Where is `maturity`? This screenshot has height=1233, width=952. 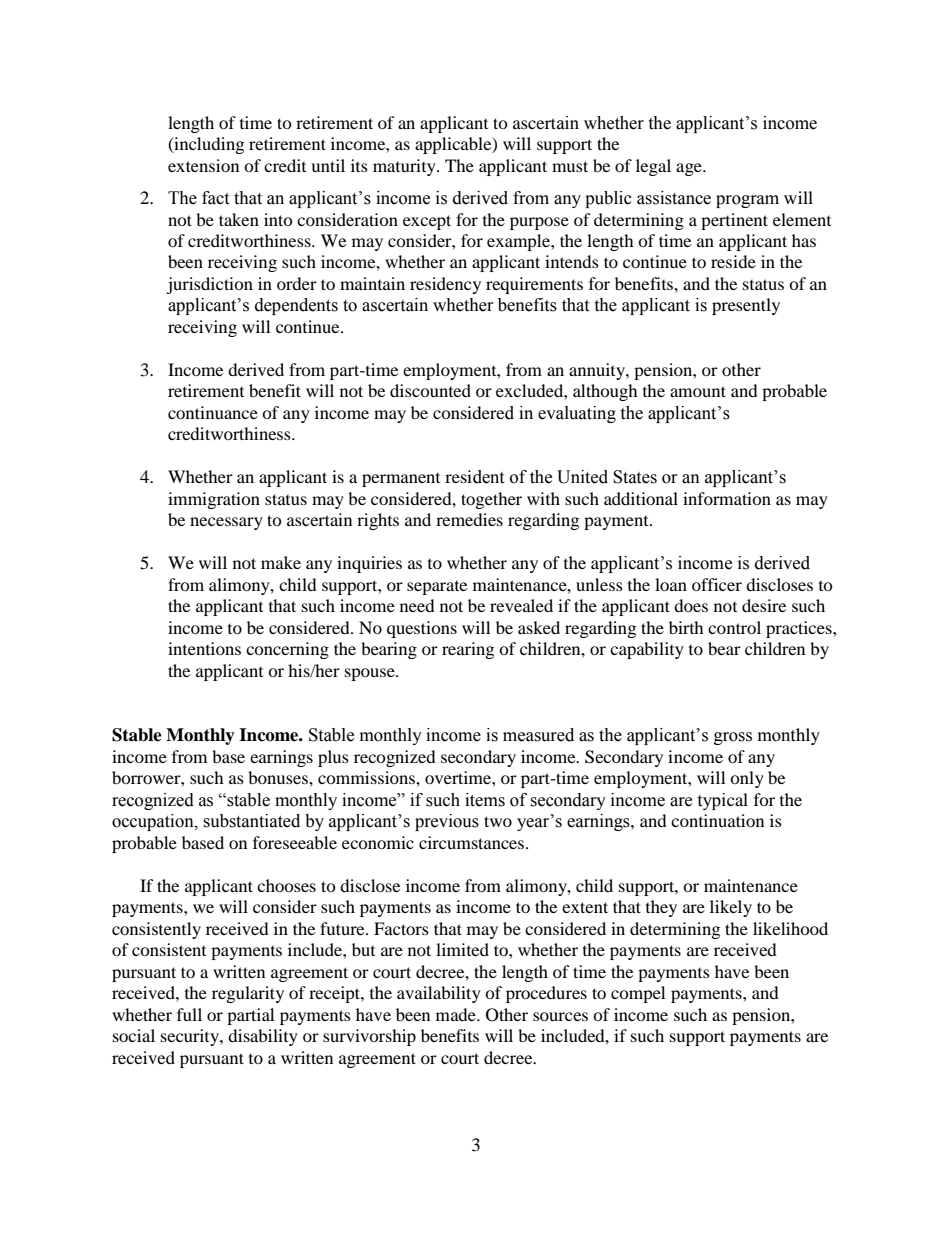 maturity is located at coordinates (405, 167).
